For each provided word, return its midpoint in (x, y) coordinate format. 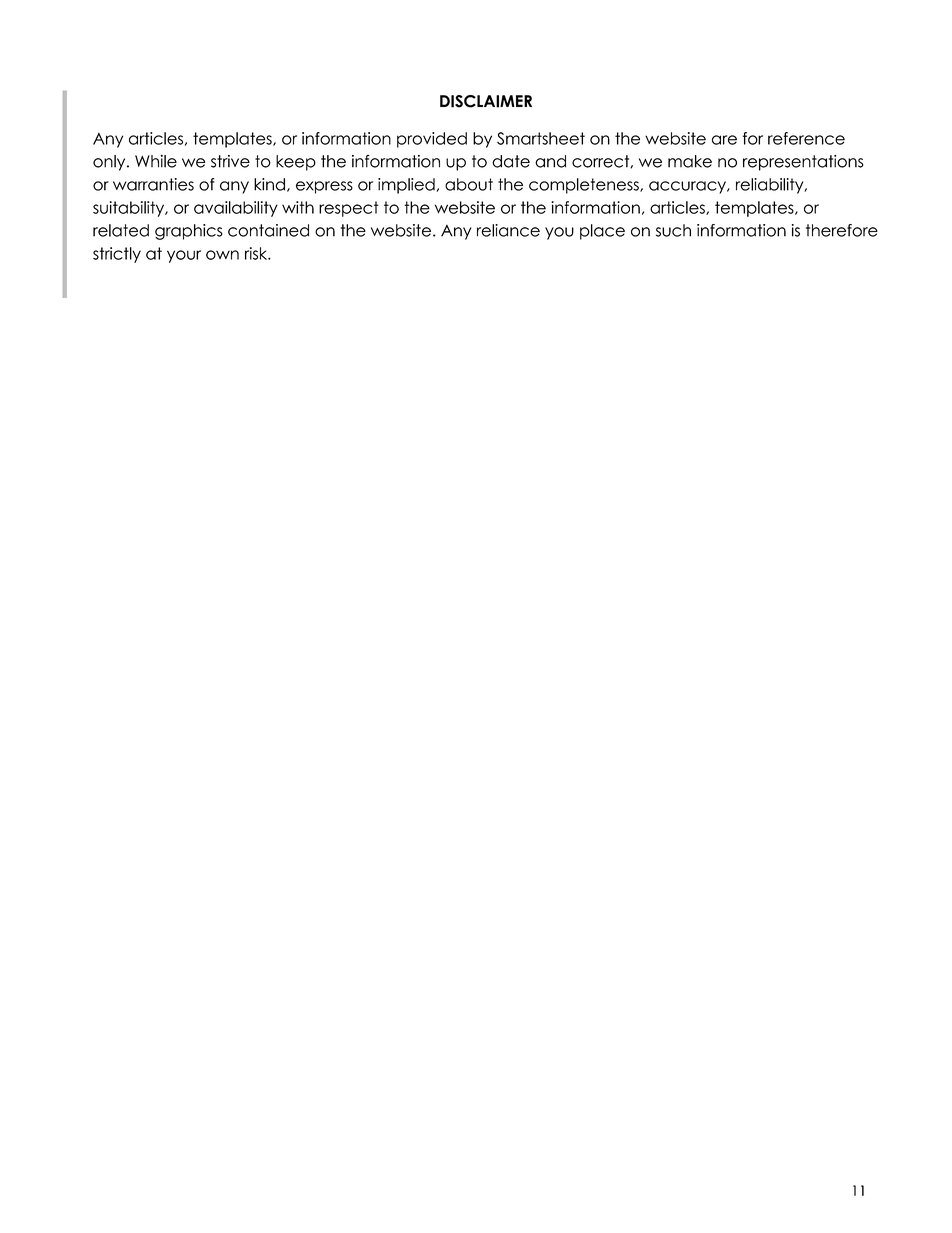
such (673, 230)
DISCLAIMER (486, 101)
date (511, 161)
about (469, 184)
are (724, 140)
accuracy (688, 187)
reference (806, 138)
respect (349, 209)
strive (230, 161)
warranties (153, 184)
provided (432, 140)
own (222, 255)
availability (236, 209)
